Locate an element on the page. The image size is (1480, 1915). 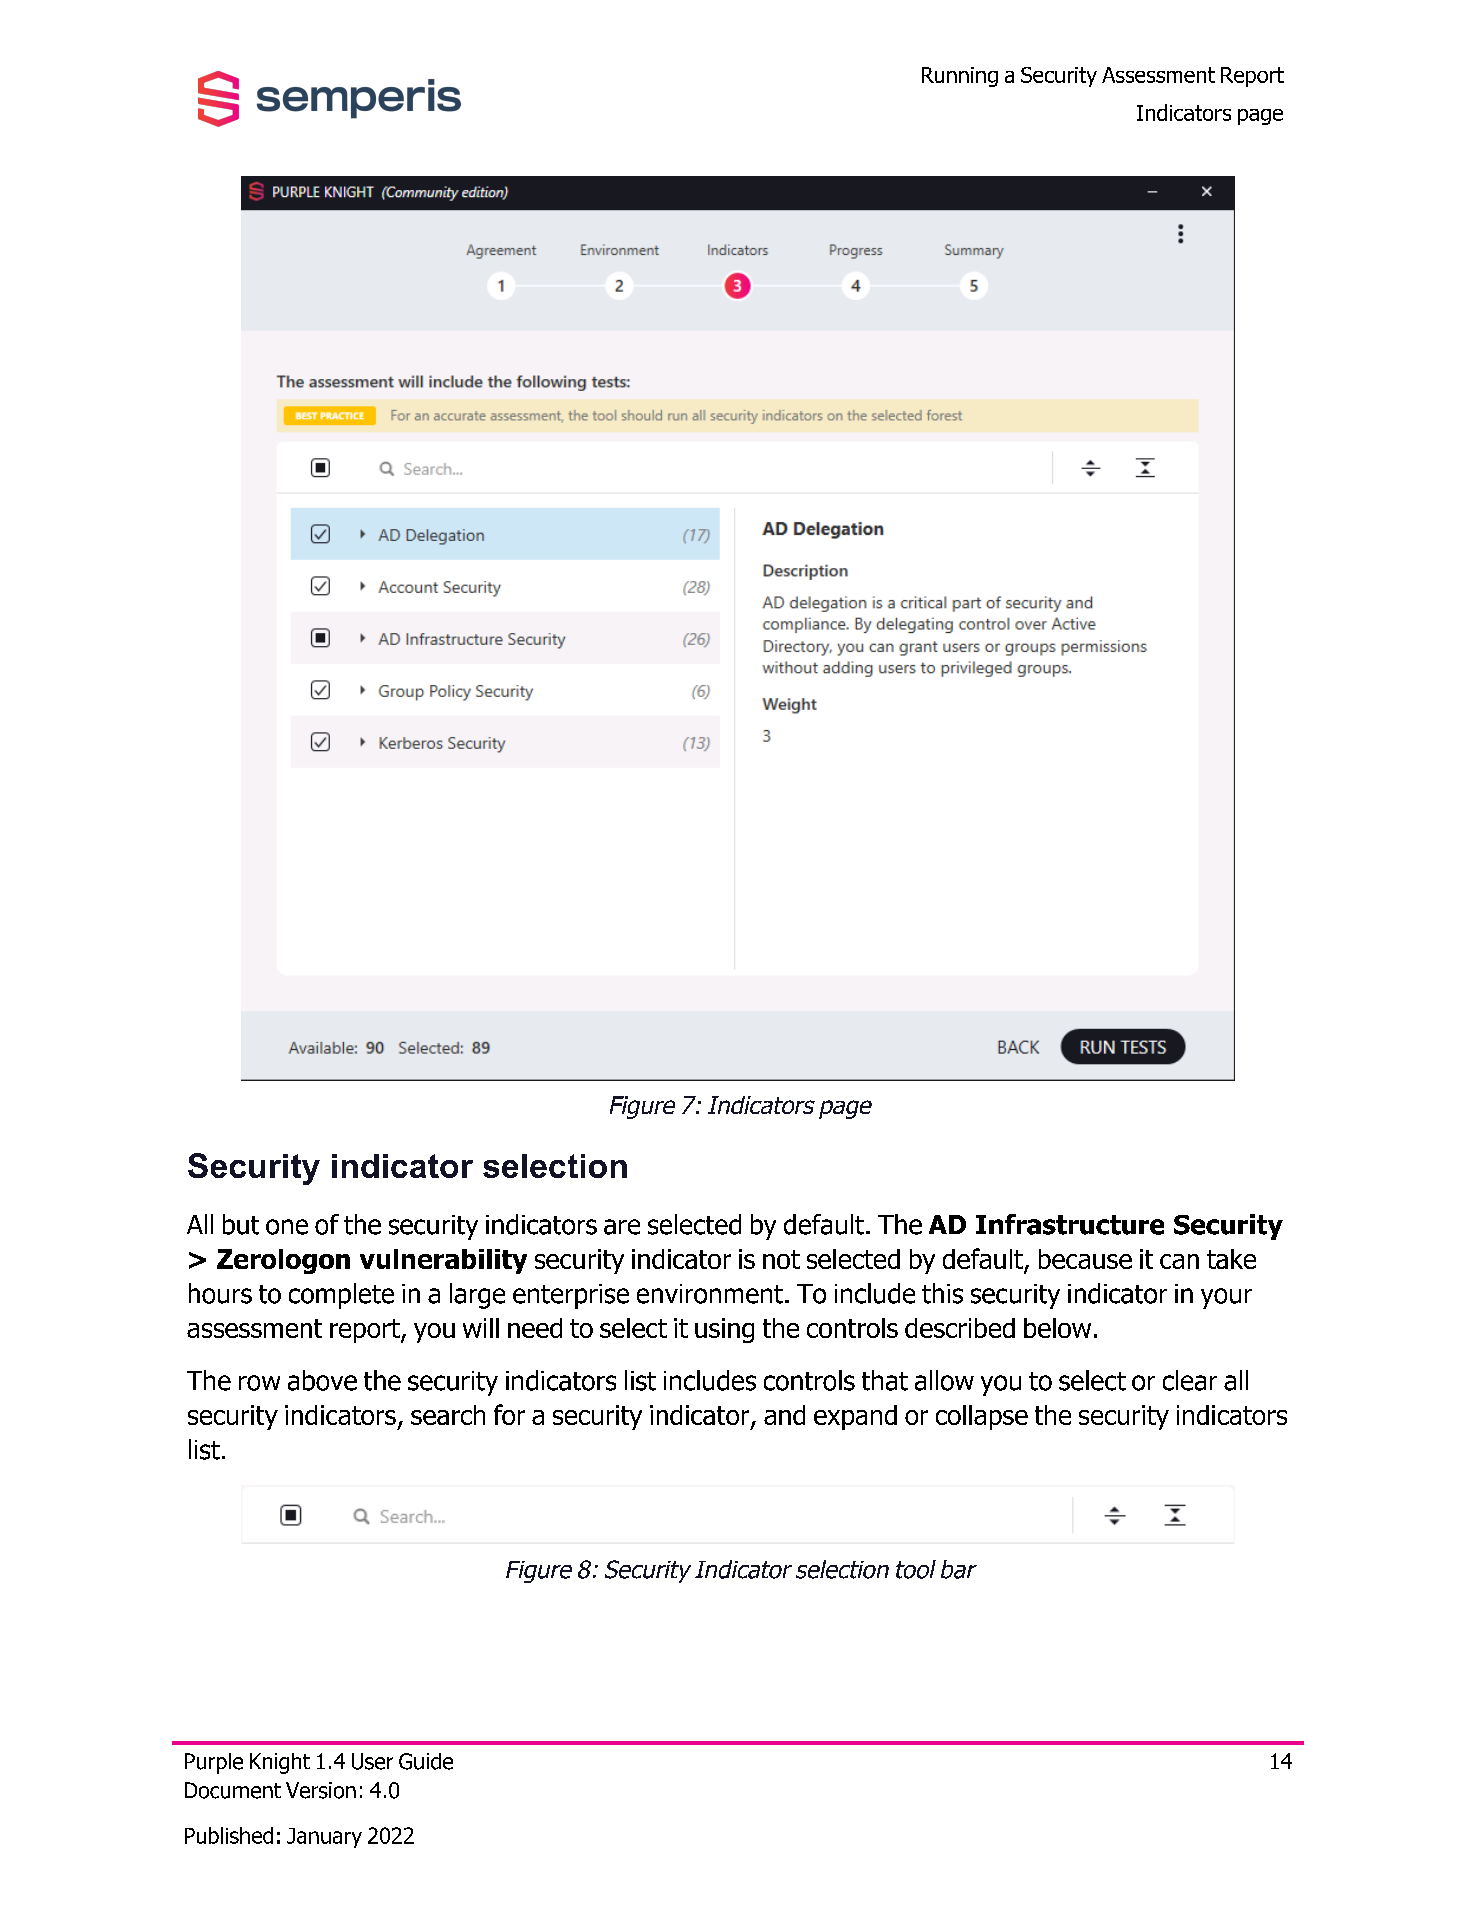
Version is located at coordinates (321, 1790).
